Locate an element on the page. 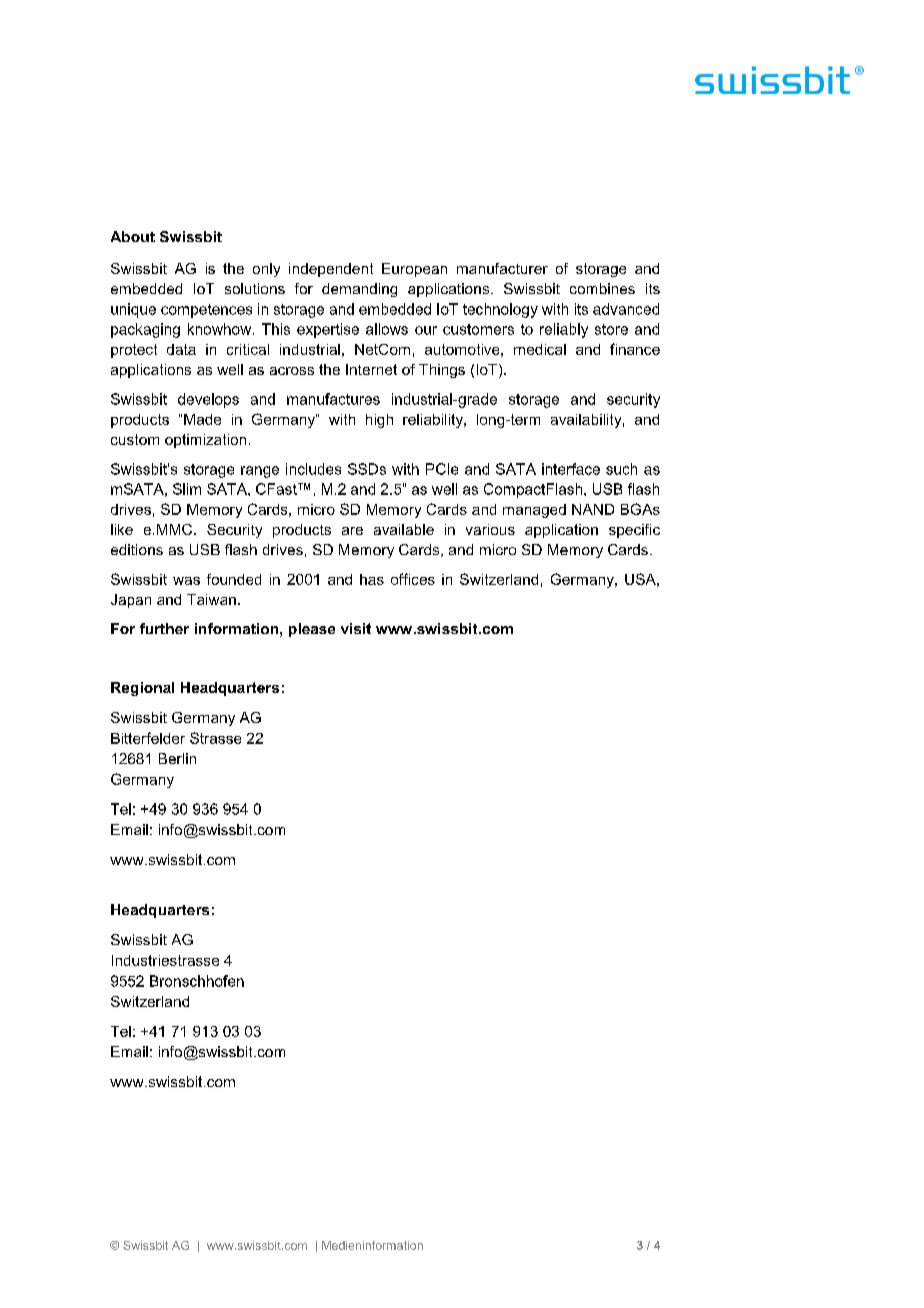 The height and width of the document is (1308, 924). Berlin is located at coordinates (177, 758).
